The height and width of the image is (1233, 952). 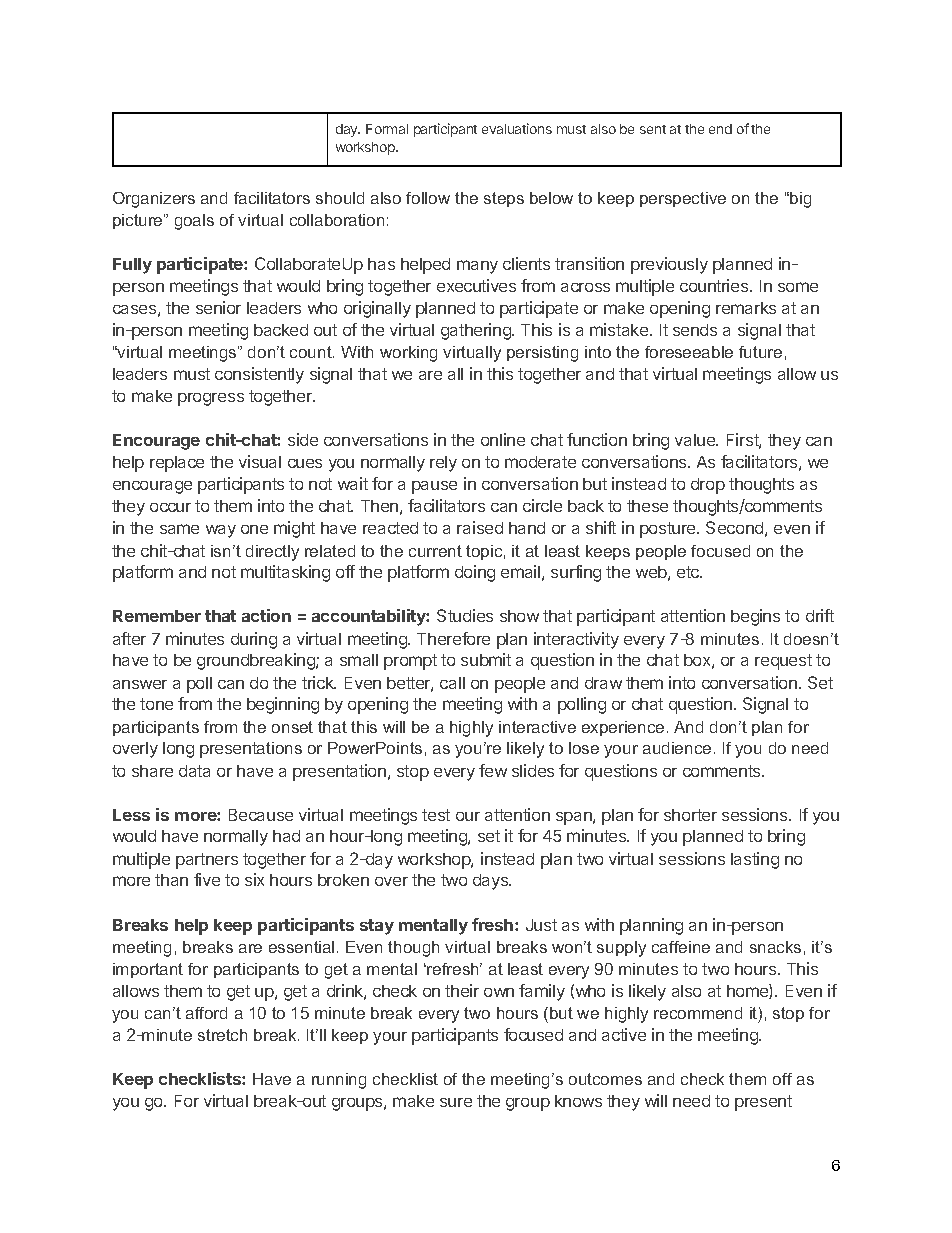 I want to click on days, so click(x=491, y=882).
